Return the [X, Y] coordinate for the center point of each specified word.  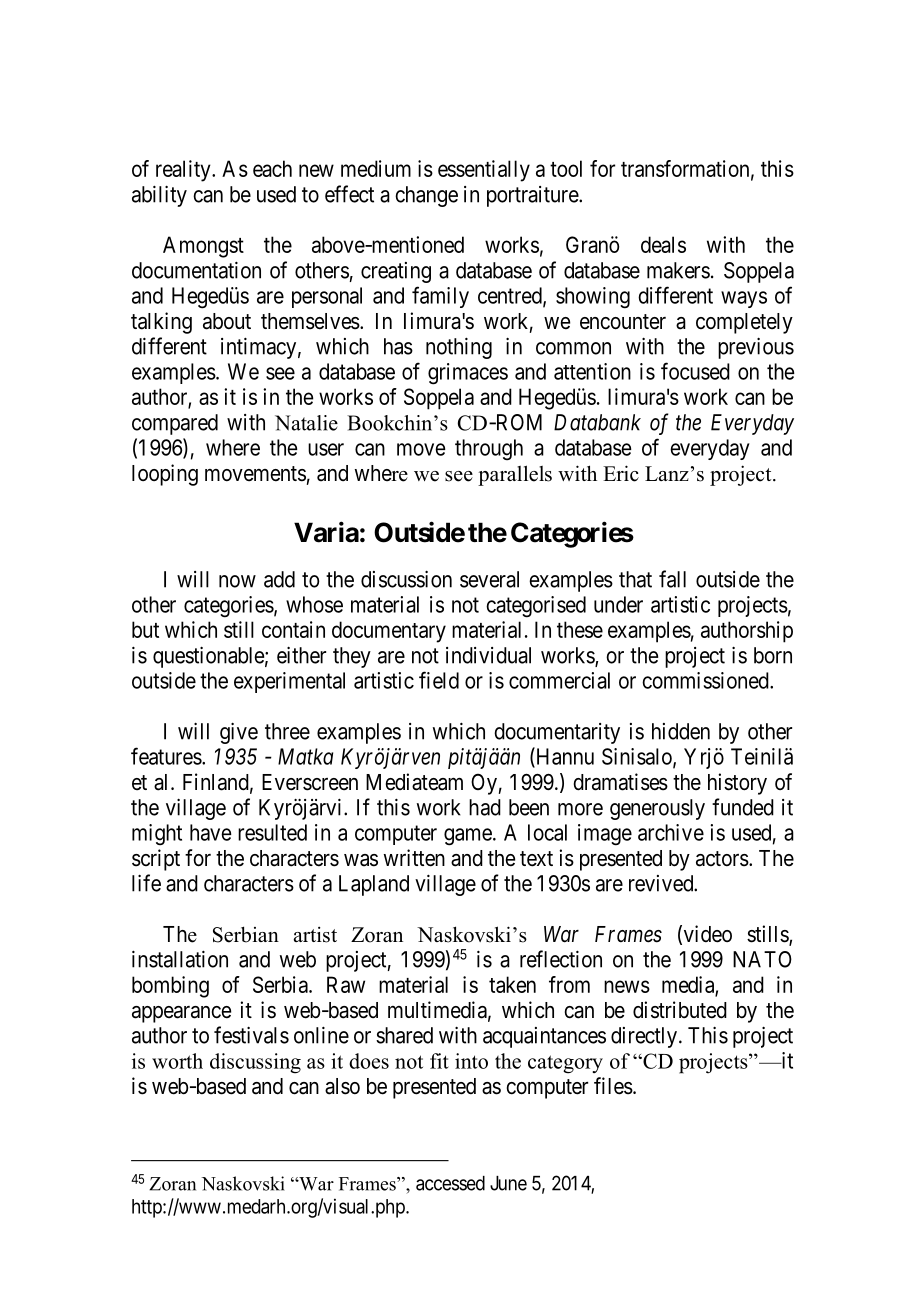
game [468, 837]
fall [672, 579]
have [211, 832]
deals [663, 244]
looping [165, 475]
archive [671, 832]
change [426, 196]
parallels [515, 475]
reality [184, 171]
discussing [255, 1063]
